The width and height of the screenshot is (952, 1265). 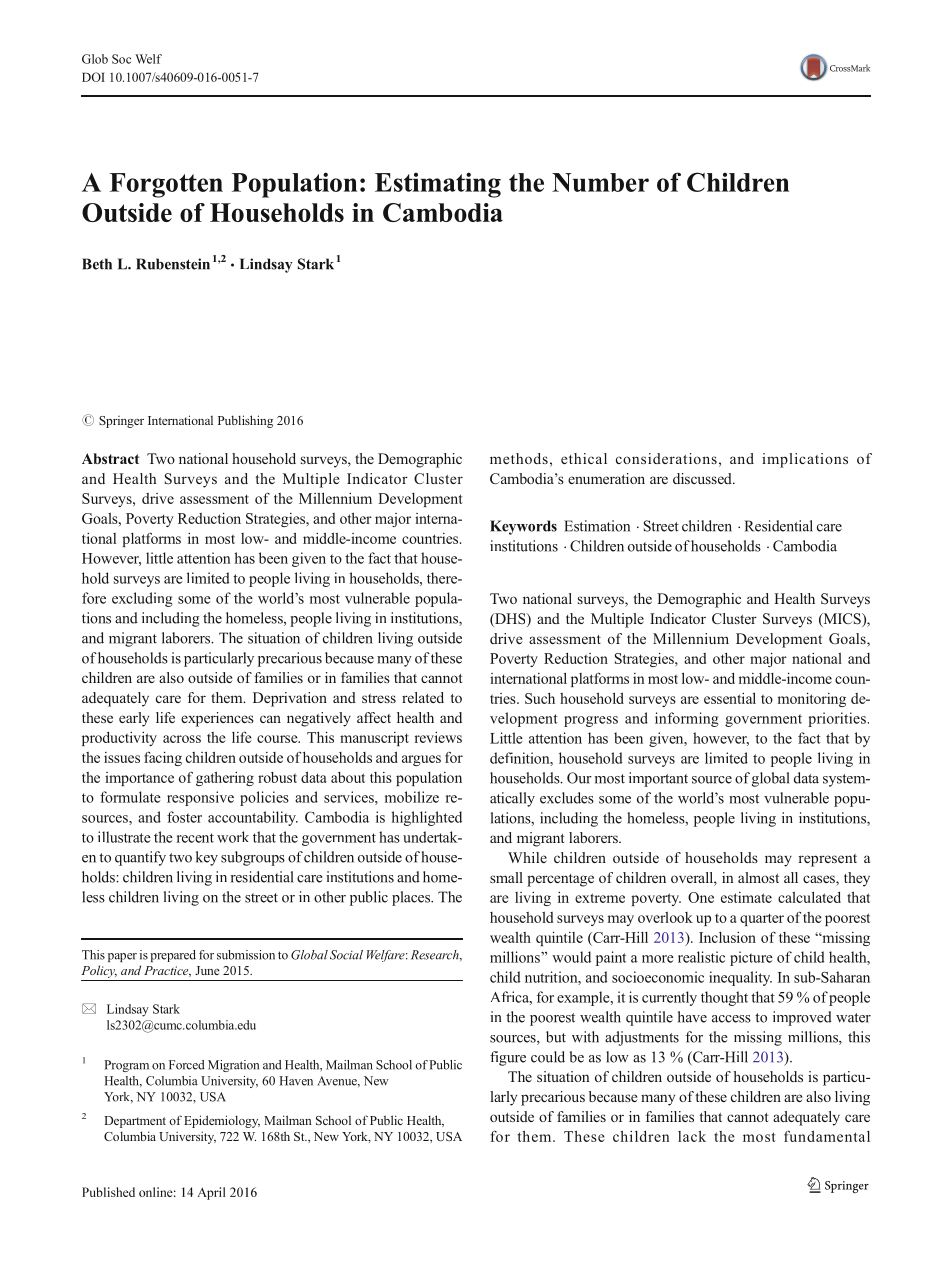 What do you see at coordinates (523, 527) in the screenshot?
I see `Keywords` at bounding box center [523, 527].
